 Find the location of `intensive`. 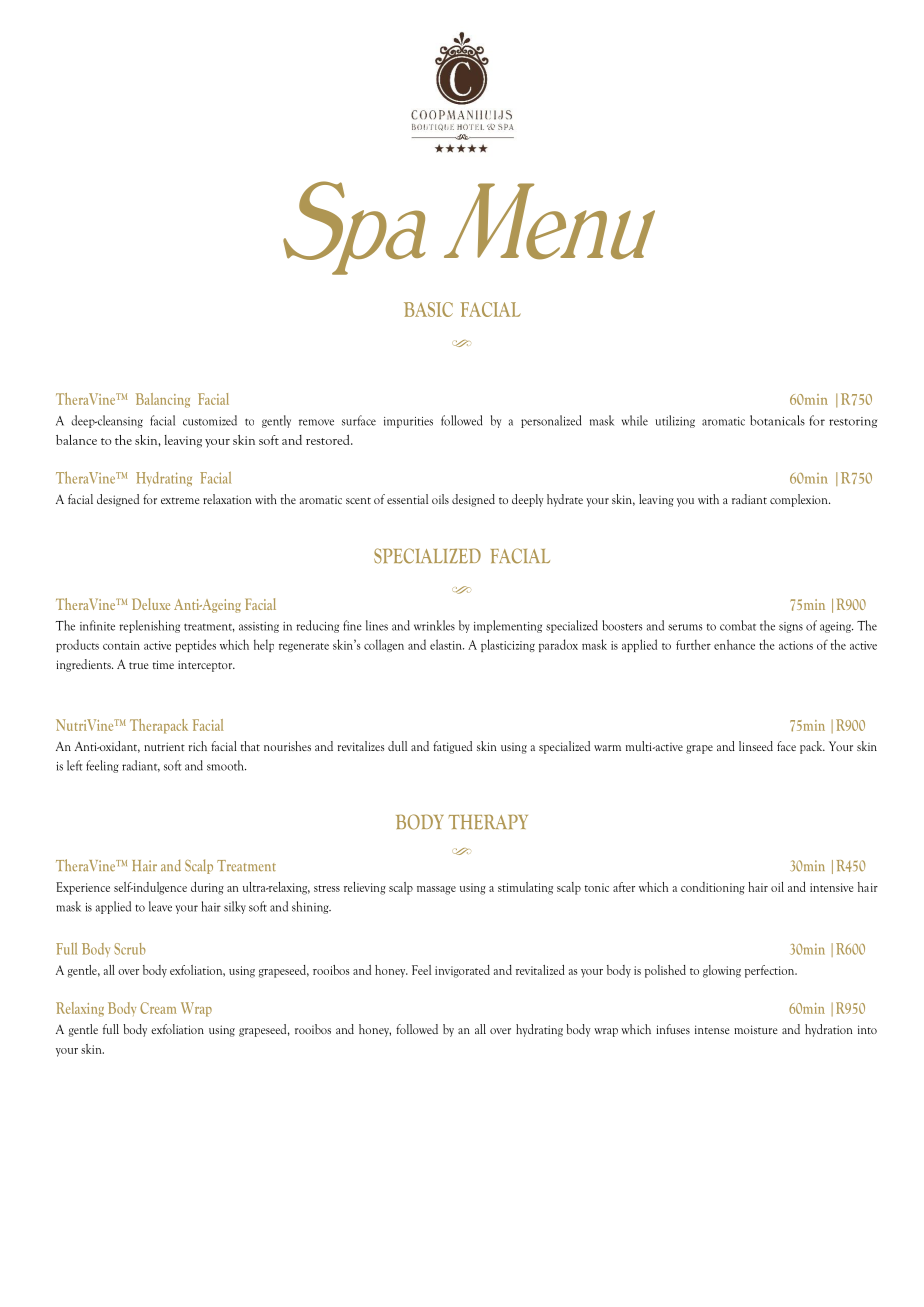

intensive is located at coordinates (831, 887).
